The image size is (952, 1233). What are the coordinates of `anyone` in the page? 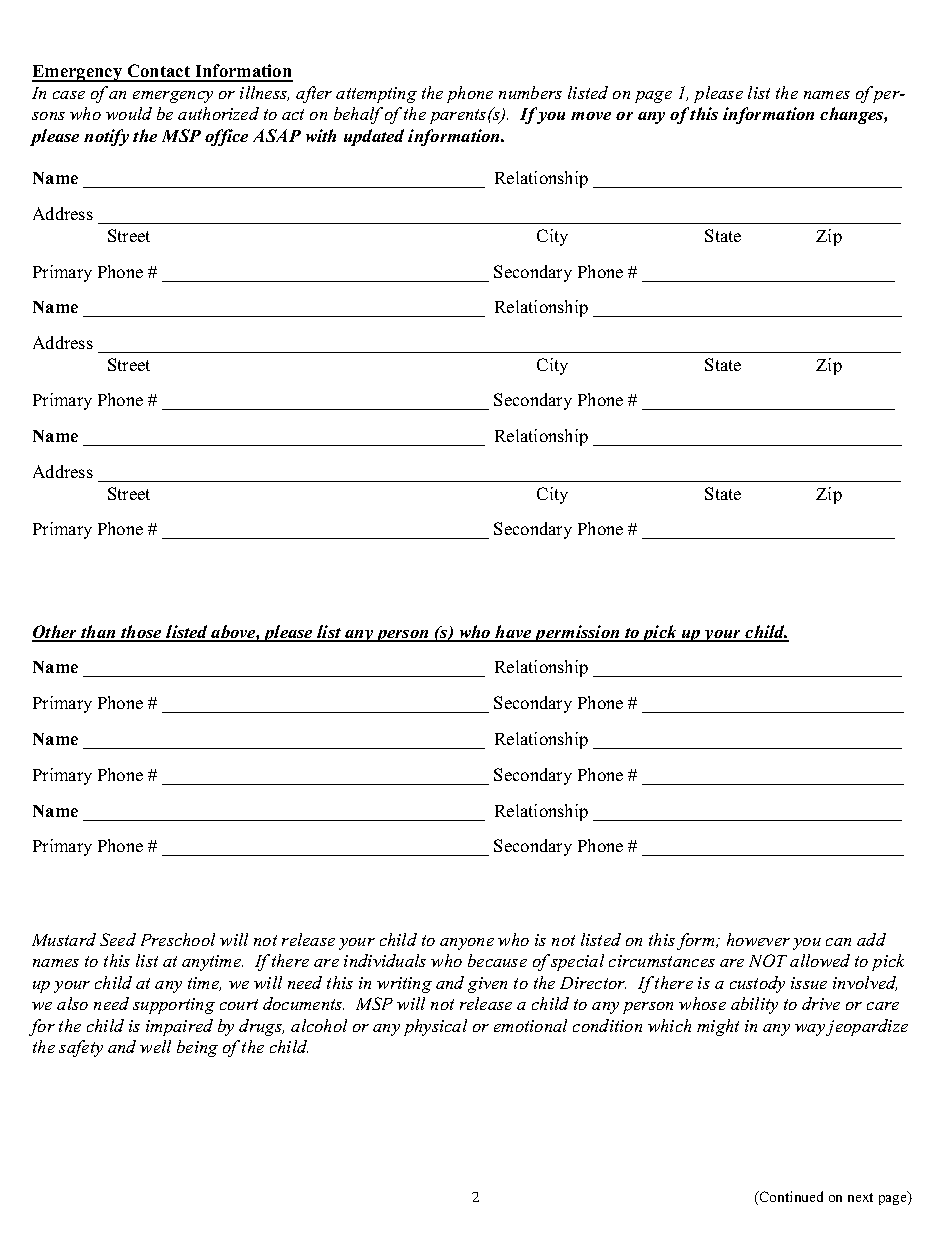 It's located at (467, 944).
